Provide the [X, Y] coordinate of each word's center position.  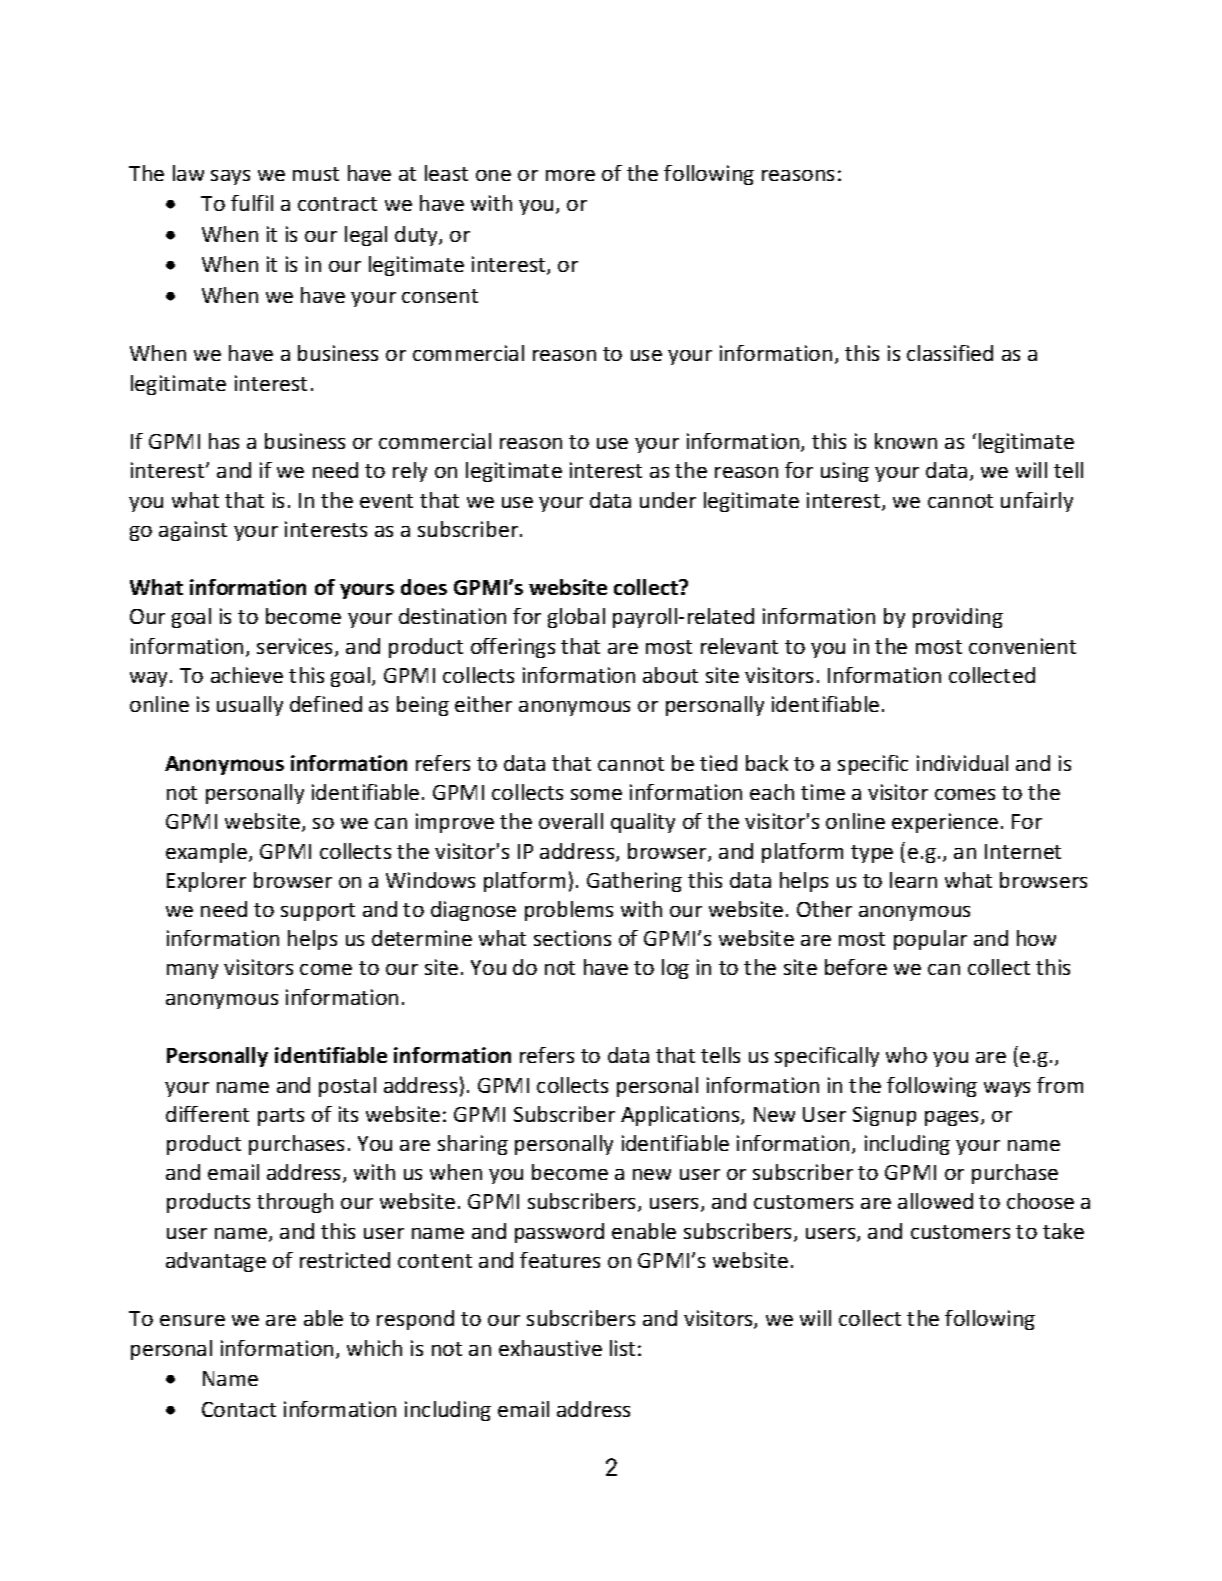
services [296, 647]
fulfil [252, 203]
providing [958, 618]
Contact [239, 1409]
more [570, 175]
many [192, 971]
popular [930, 940]
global [576, 618]
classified [950, 353]
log [675, 969]
